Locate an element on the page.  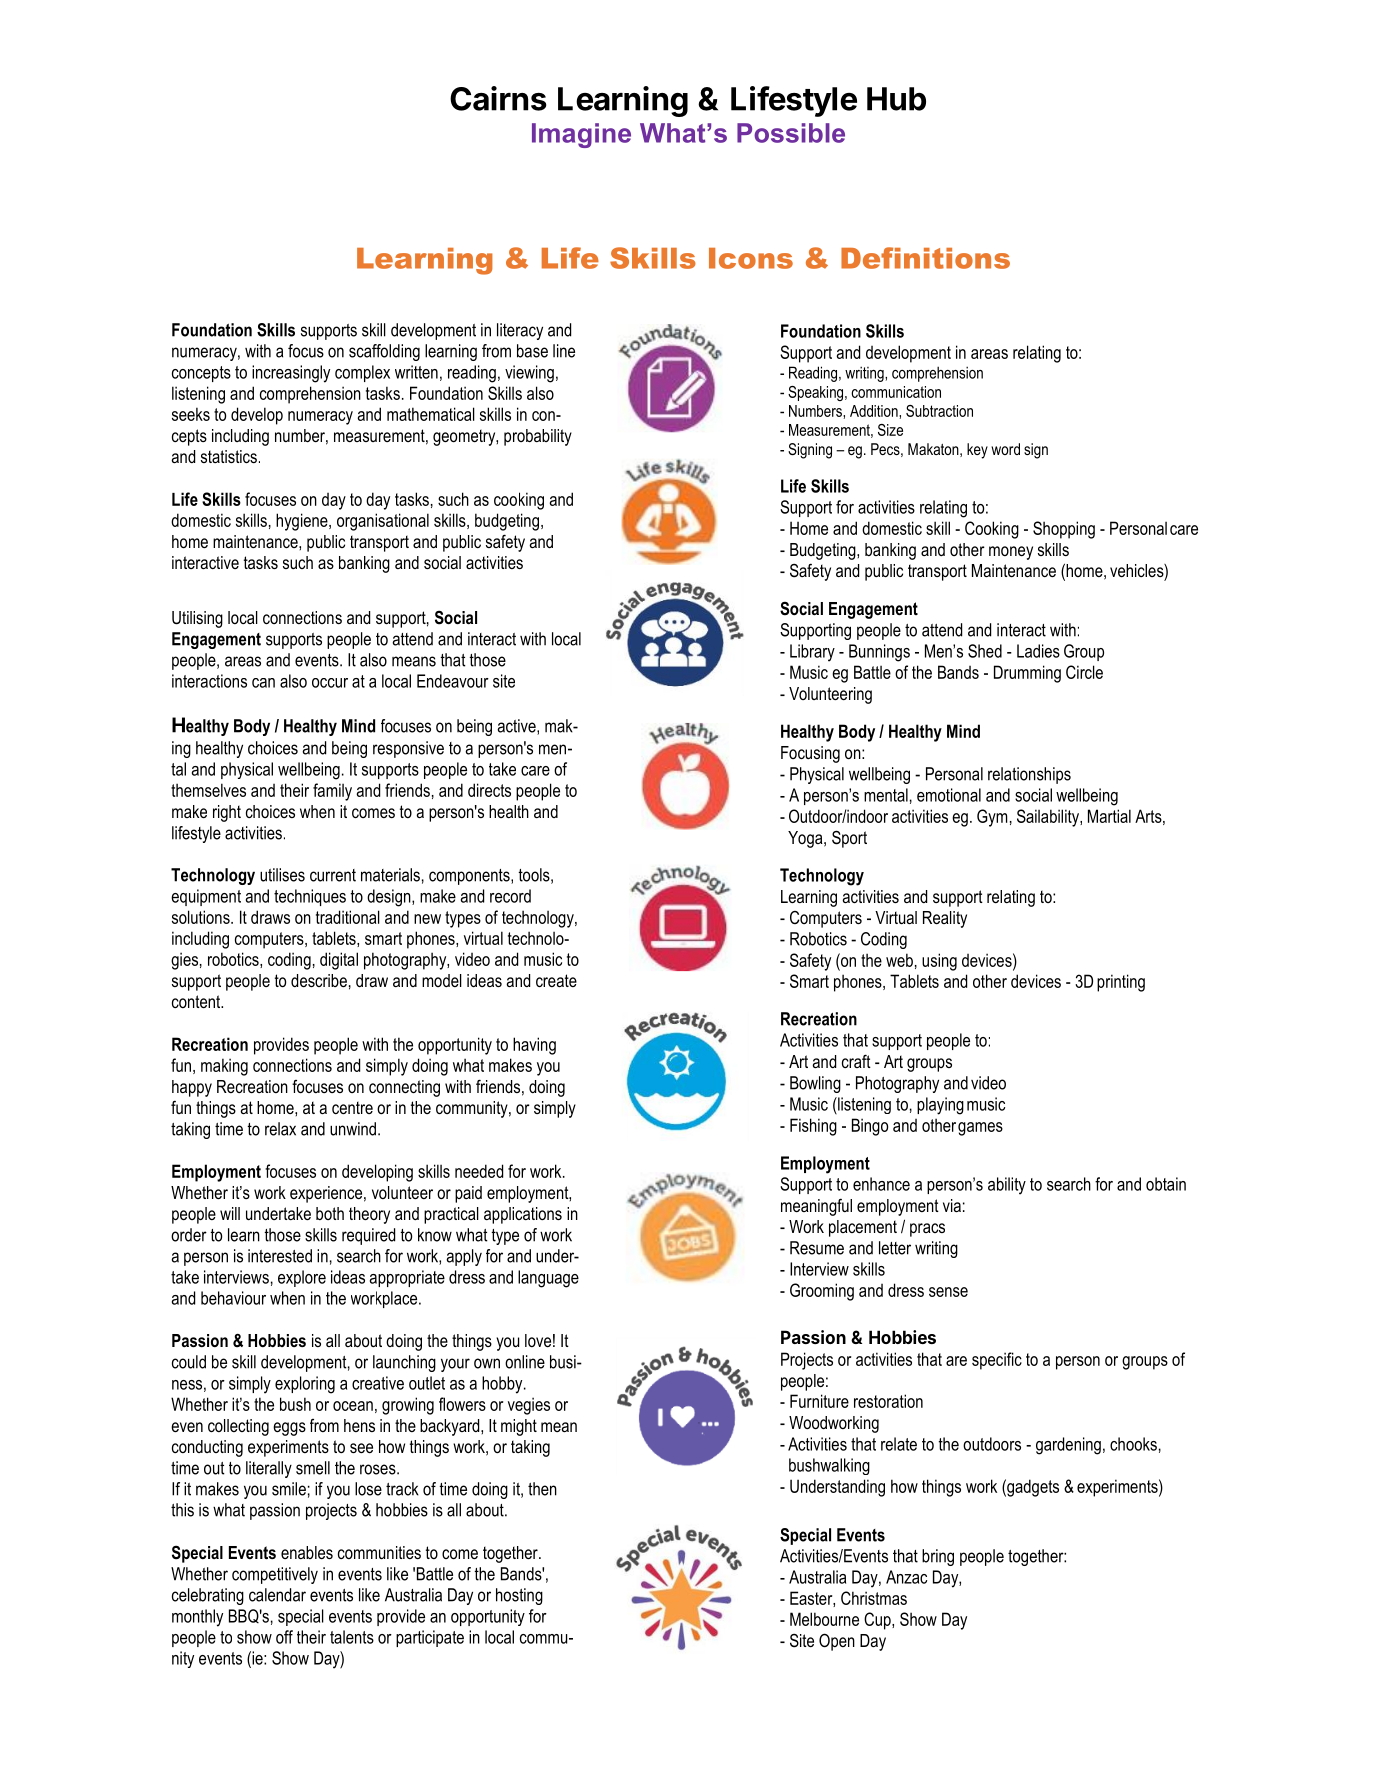
Imagine is located at coordinates (581, 135).
